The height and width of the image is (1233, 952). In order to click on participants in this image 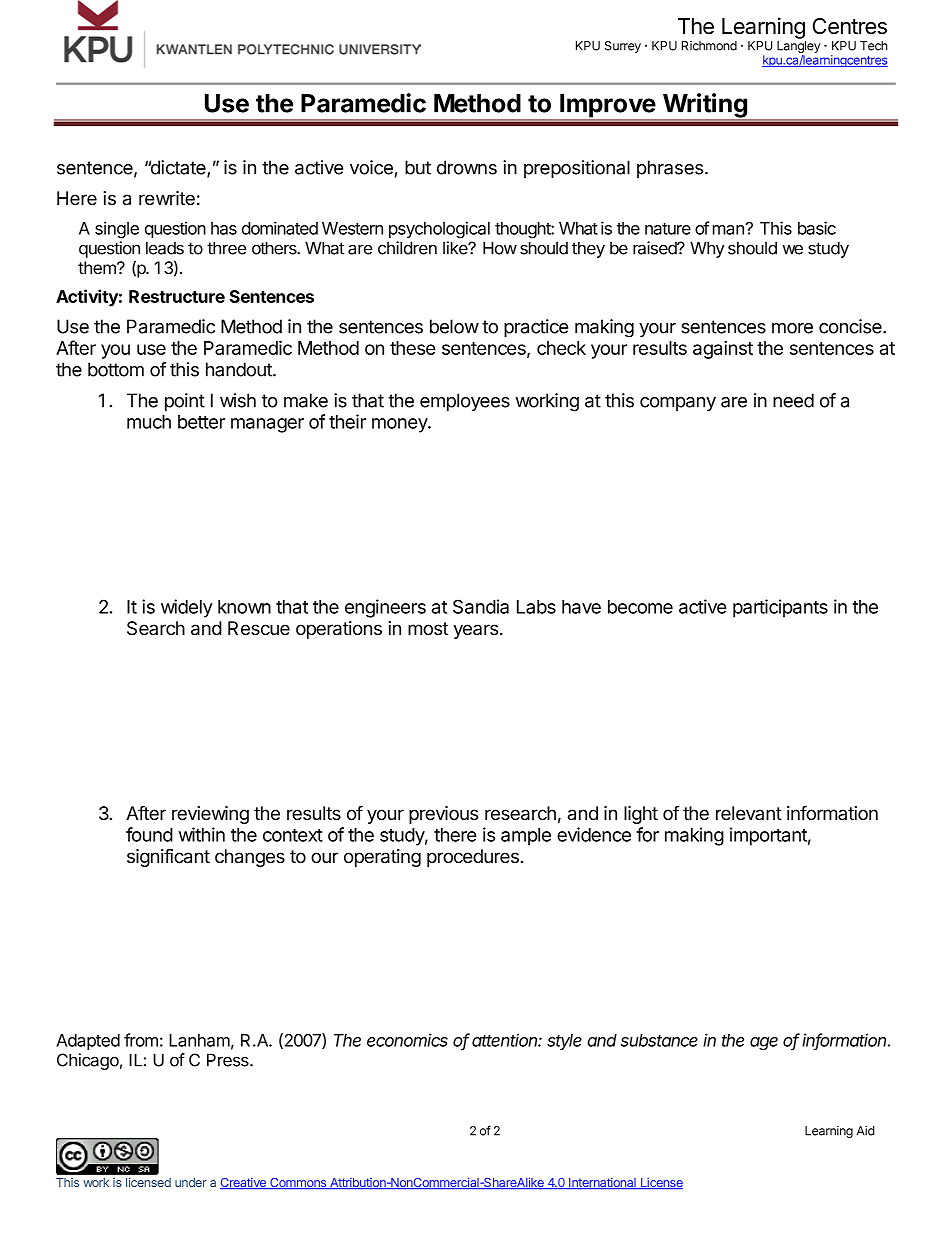, I will do `click(780, 608)`.
